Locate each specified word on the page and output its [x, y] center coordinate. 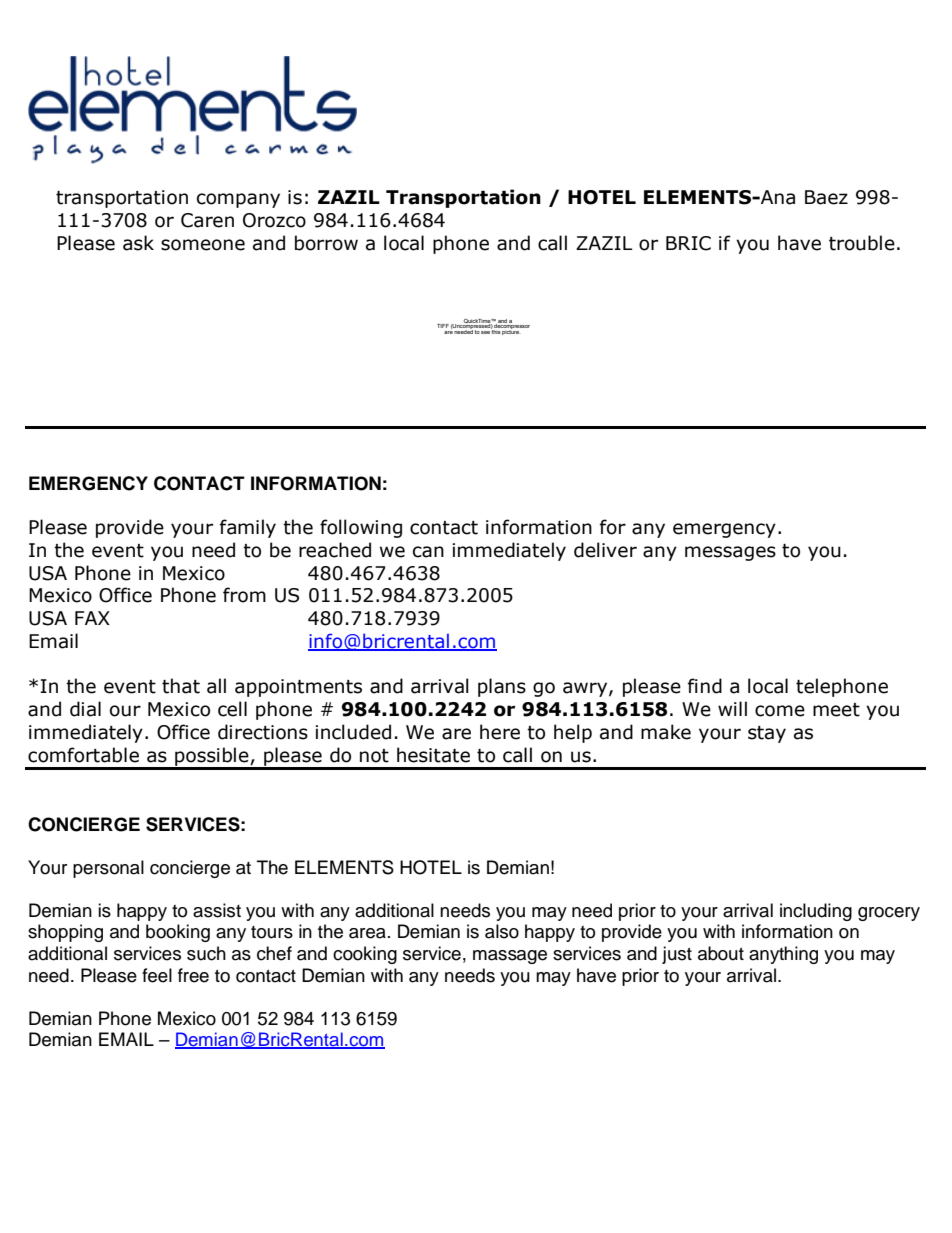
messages [730, 553]
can [428, 552]
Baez [826, 197]
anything [783, 955]
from [244, 595]
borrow [326, 243]
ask [138, 243]
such [206, 953]
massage [510, 957]
